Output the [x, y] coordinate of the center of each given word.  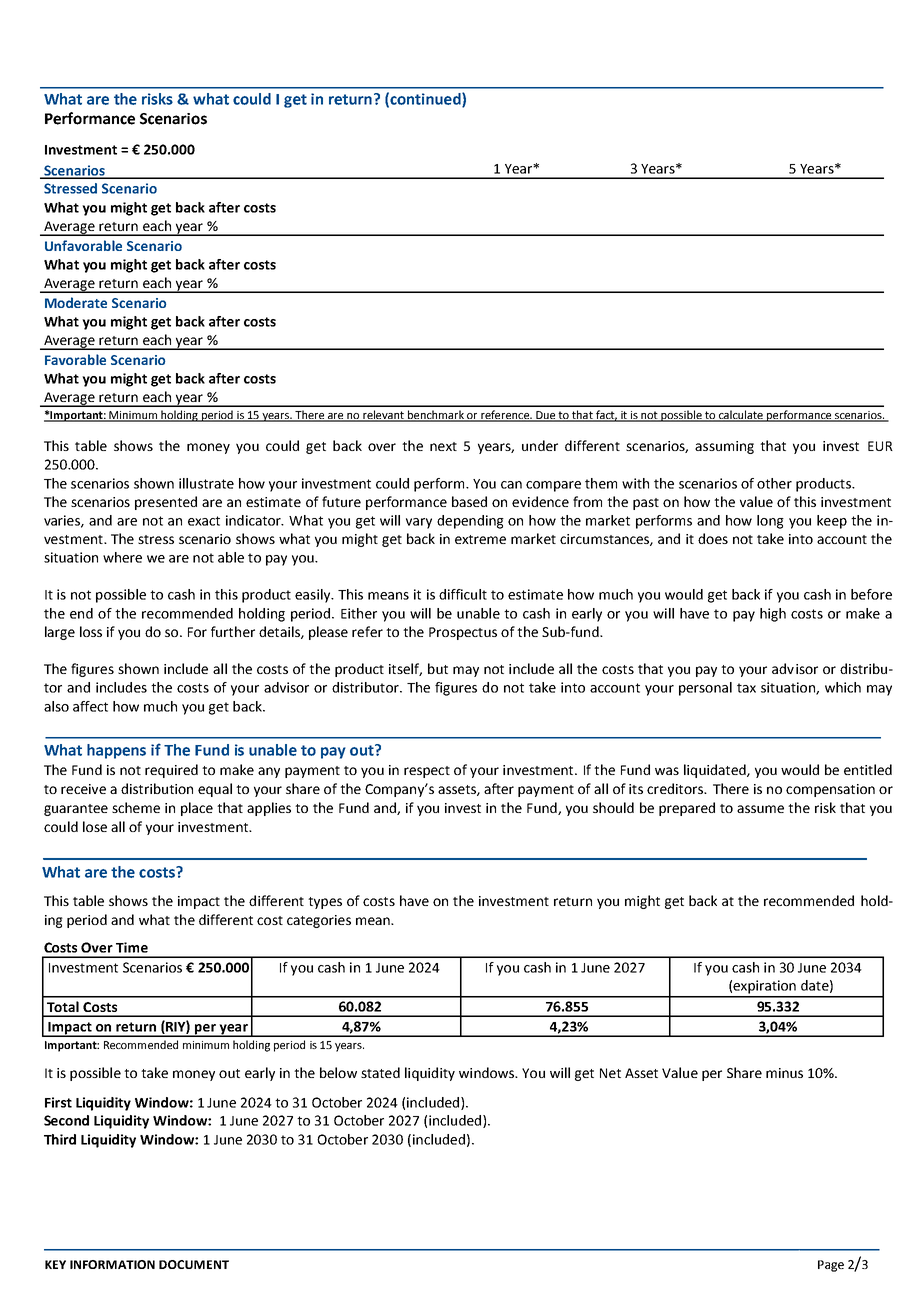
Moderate [76, 302]
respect [427, 772]
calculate [741, 416]
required [171, 771]
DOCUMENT [194, 1264]
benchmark [436, 416]
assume [760, 809]
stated [380, 1072]
